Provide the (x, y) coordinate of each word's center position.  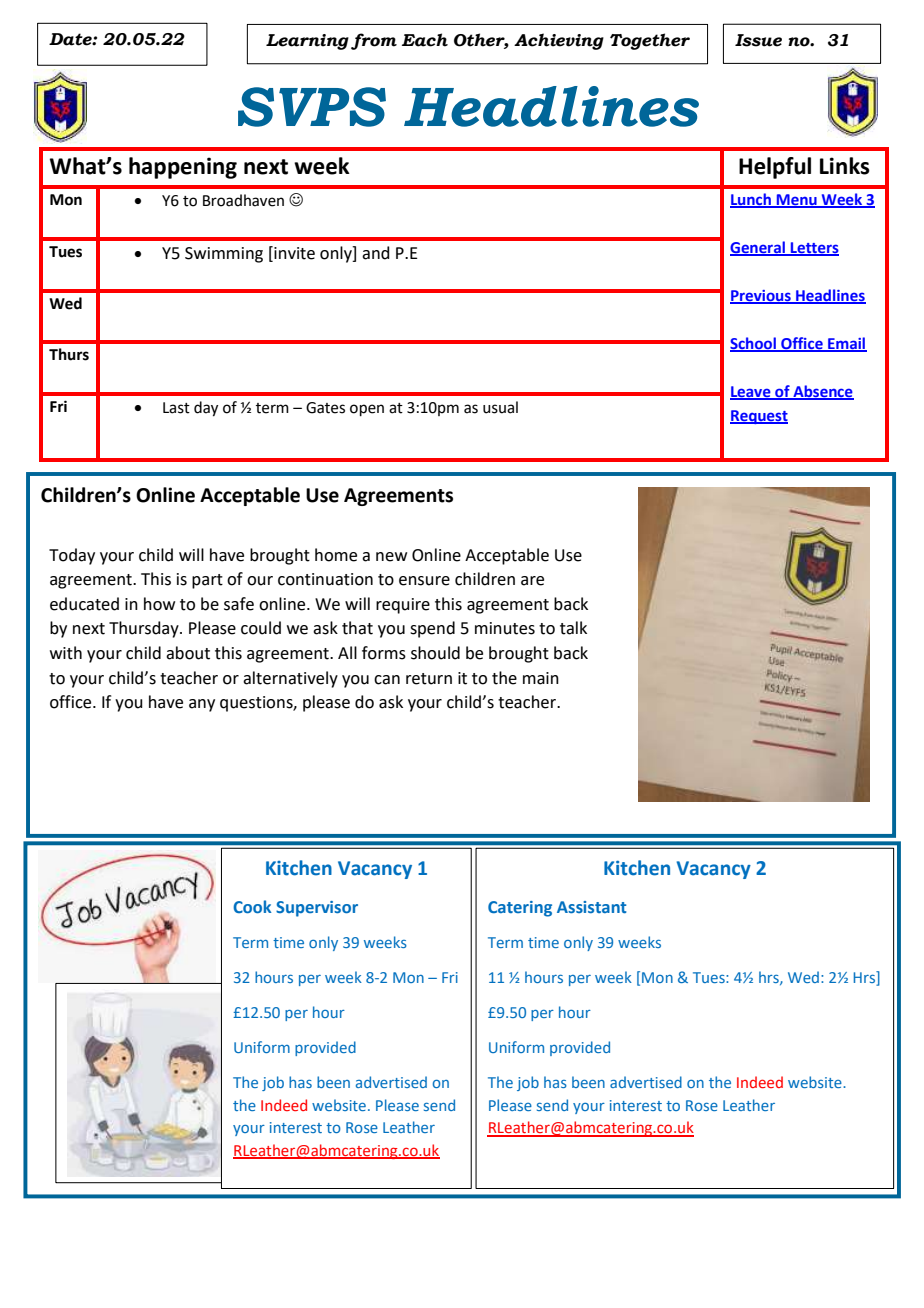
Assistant (591, 907)
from (374, 41)
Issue (758, 40)
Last (176, 408)
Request (759, 417)
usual (500, 407)
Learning (307, 42)
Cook (252, 906)
